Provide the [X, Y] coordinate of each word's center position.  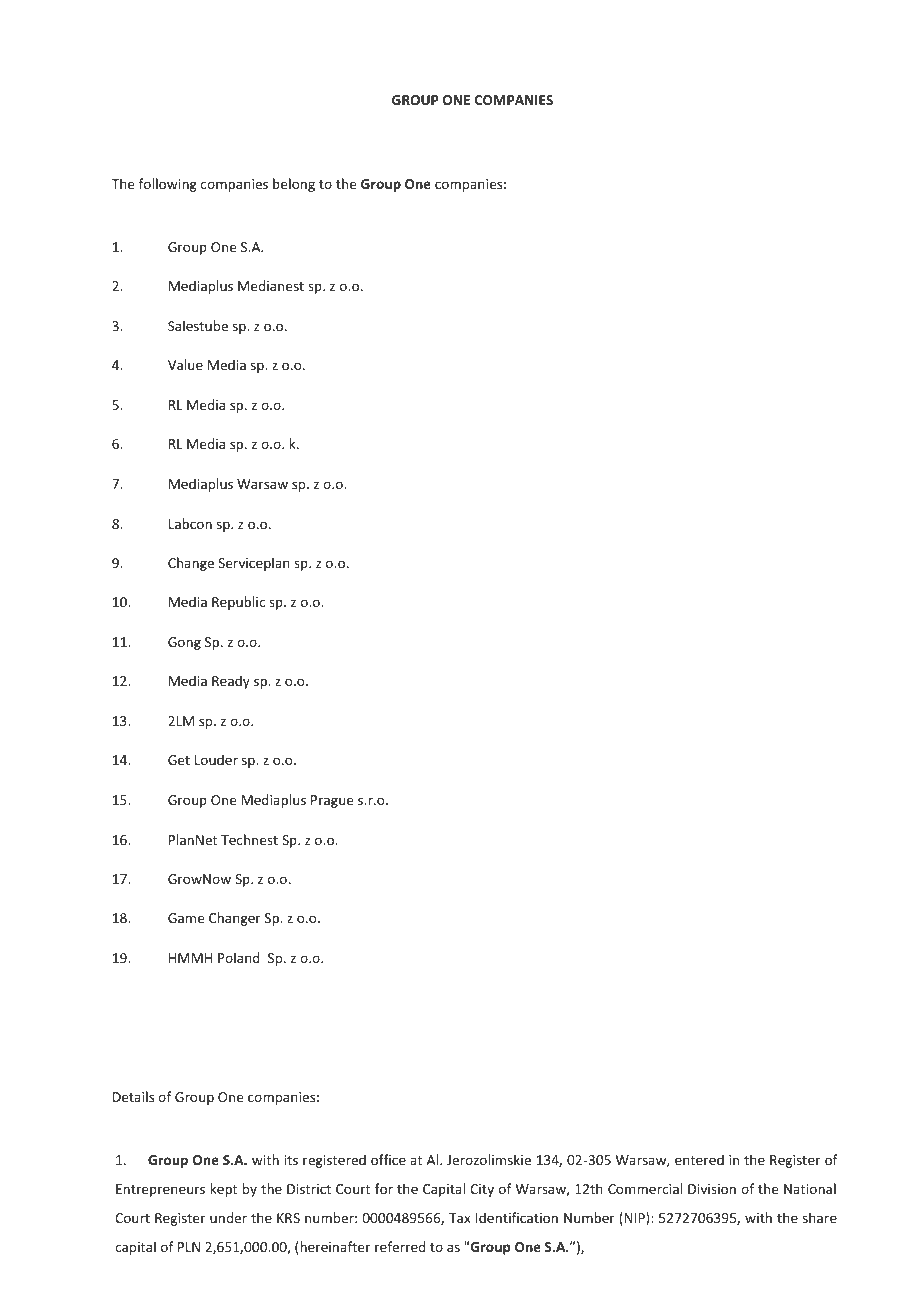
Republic [238, 603]
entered [699, 1159]
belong [294, 185]
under [228, 1217]
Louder [216, 759]
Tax [459, 1218]
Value [185, 364]
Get [179, 760]
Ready [231, 682]
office [388, 1159]
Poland [239, 957]
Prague [332, 801]
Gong [184, 643]
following [168, 185]
